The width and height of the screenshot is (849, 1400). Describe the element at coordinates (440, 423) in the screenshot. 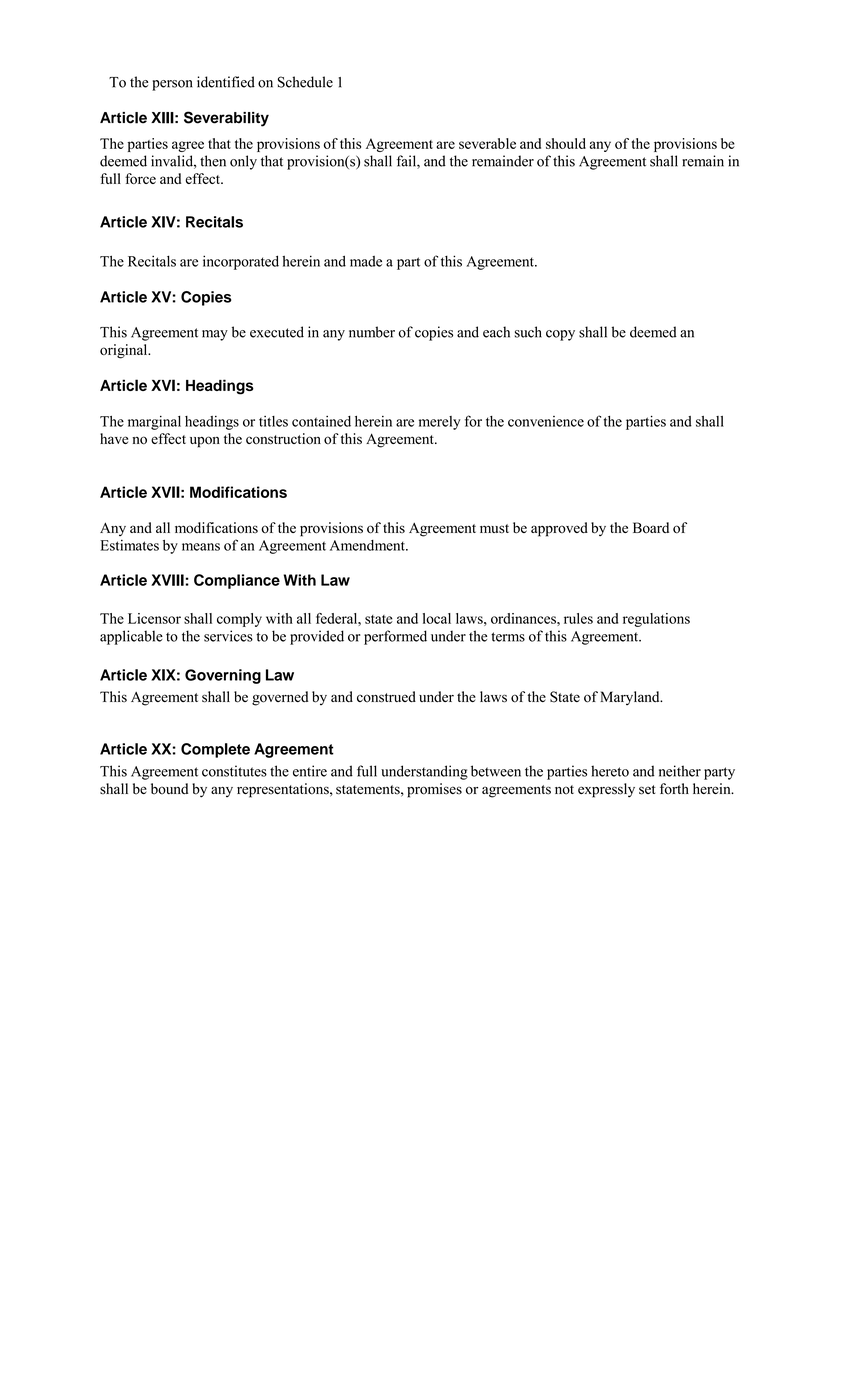

I see `merely` at that location.
